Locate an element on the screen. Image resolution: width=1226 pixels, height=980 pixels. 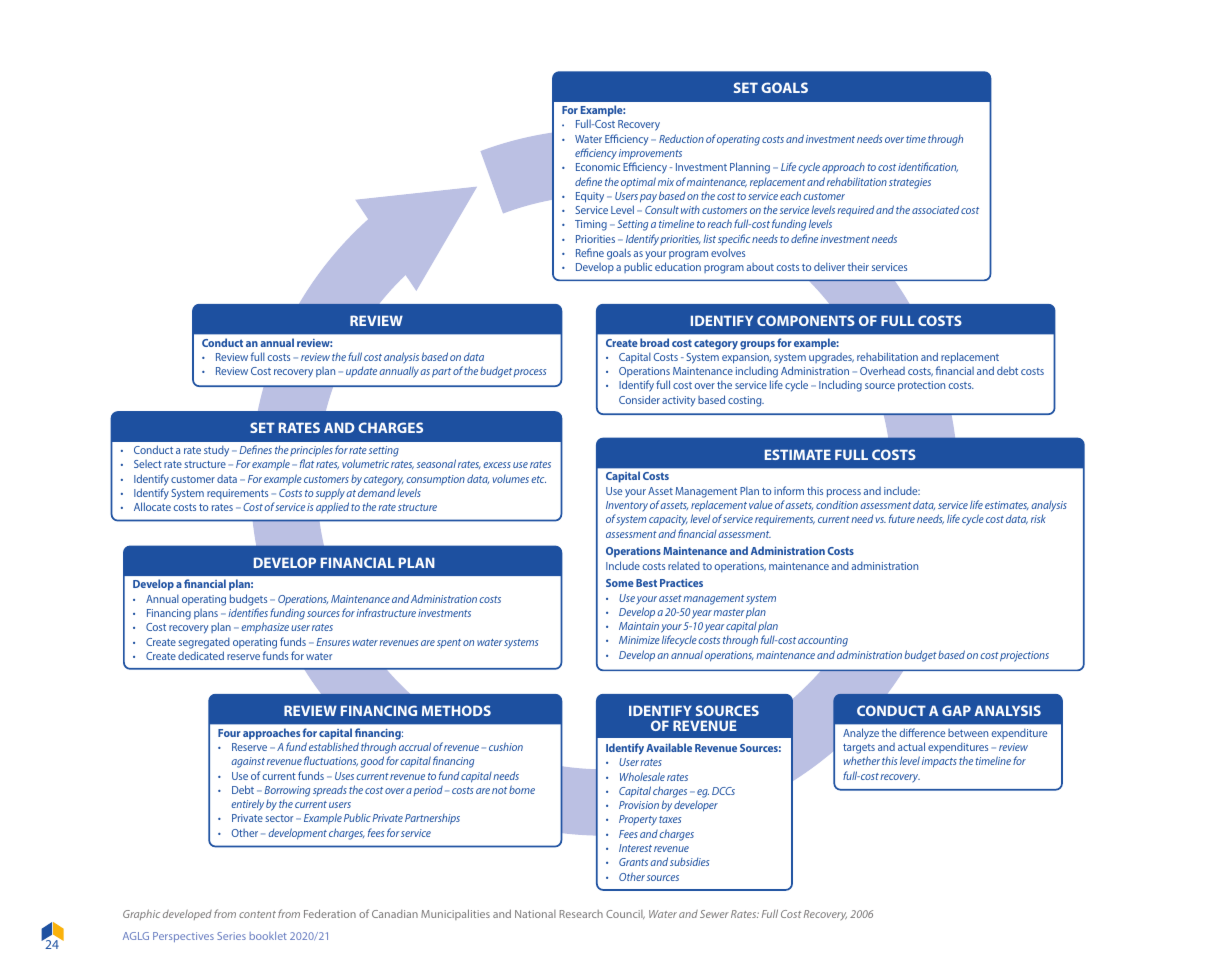
Research is located at coordinates (581, 914).
